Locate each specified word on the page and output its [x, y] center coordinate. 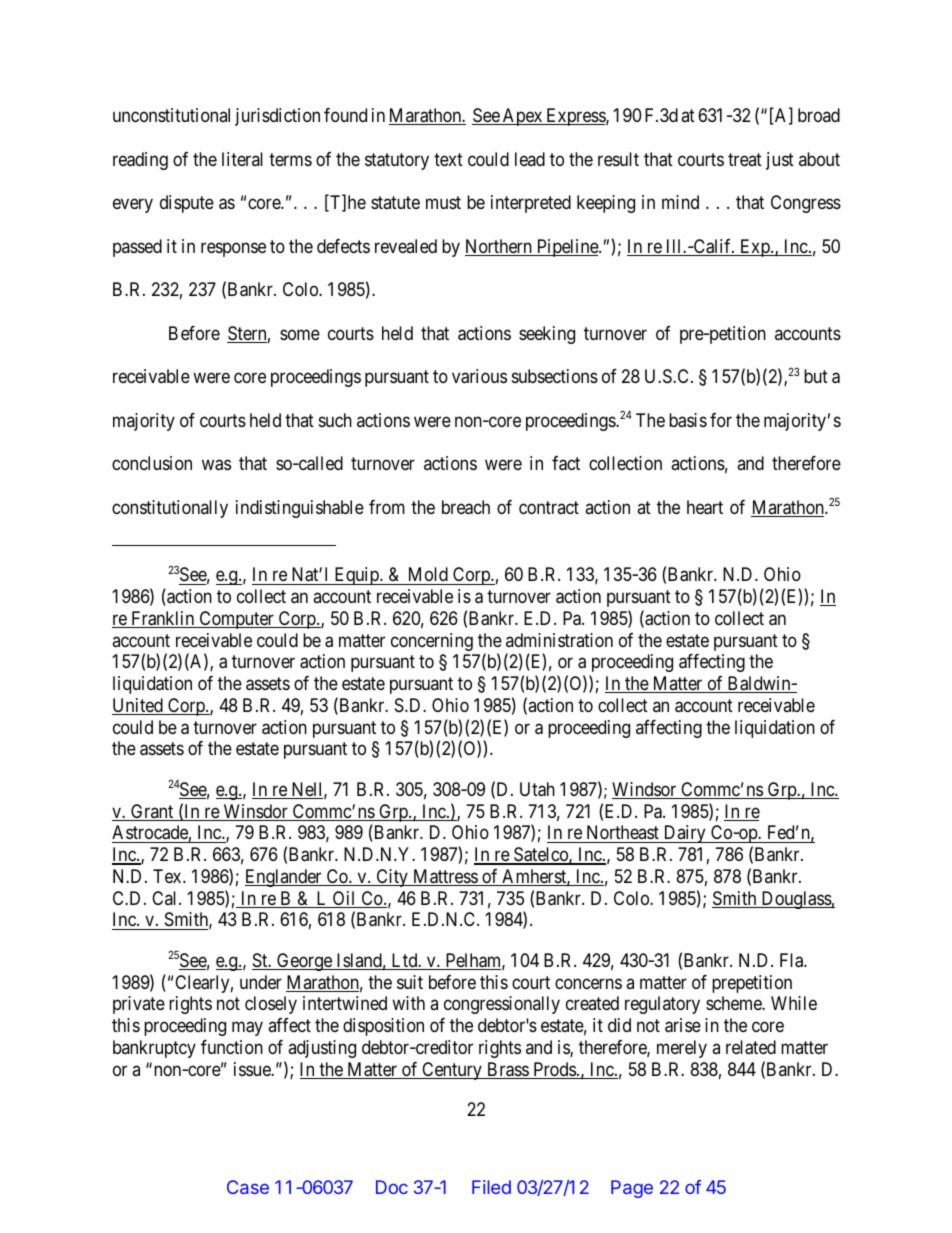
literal [242, 159]
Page [632, 1189]
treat [745, 159]
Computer [236, 620]
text [448, 159]
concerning [432, 642]
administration [559, 640]
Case [248, 1187]
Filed [491, 1187]
